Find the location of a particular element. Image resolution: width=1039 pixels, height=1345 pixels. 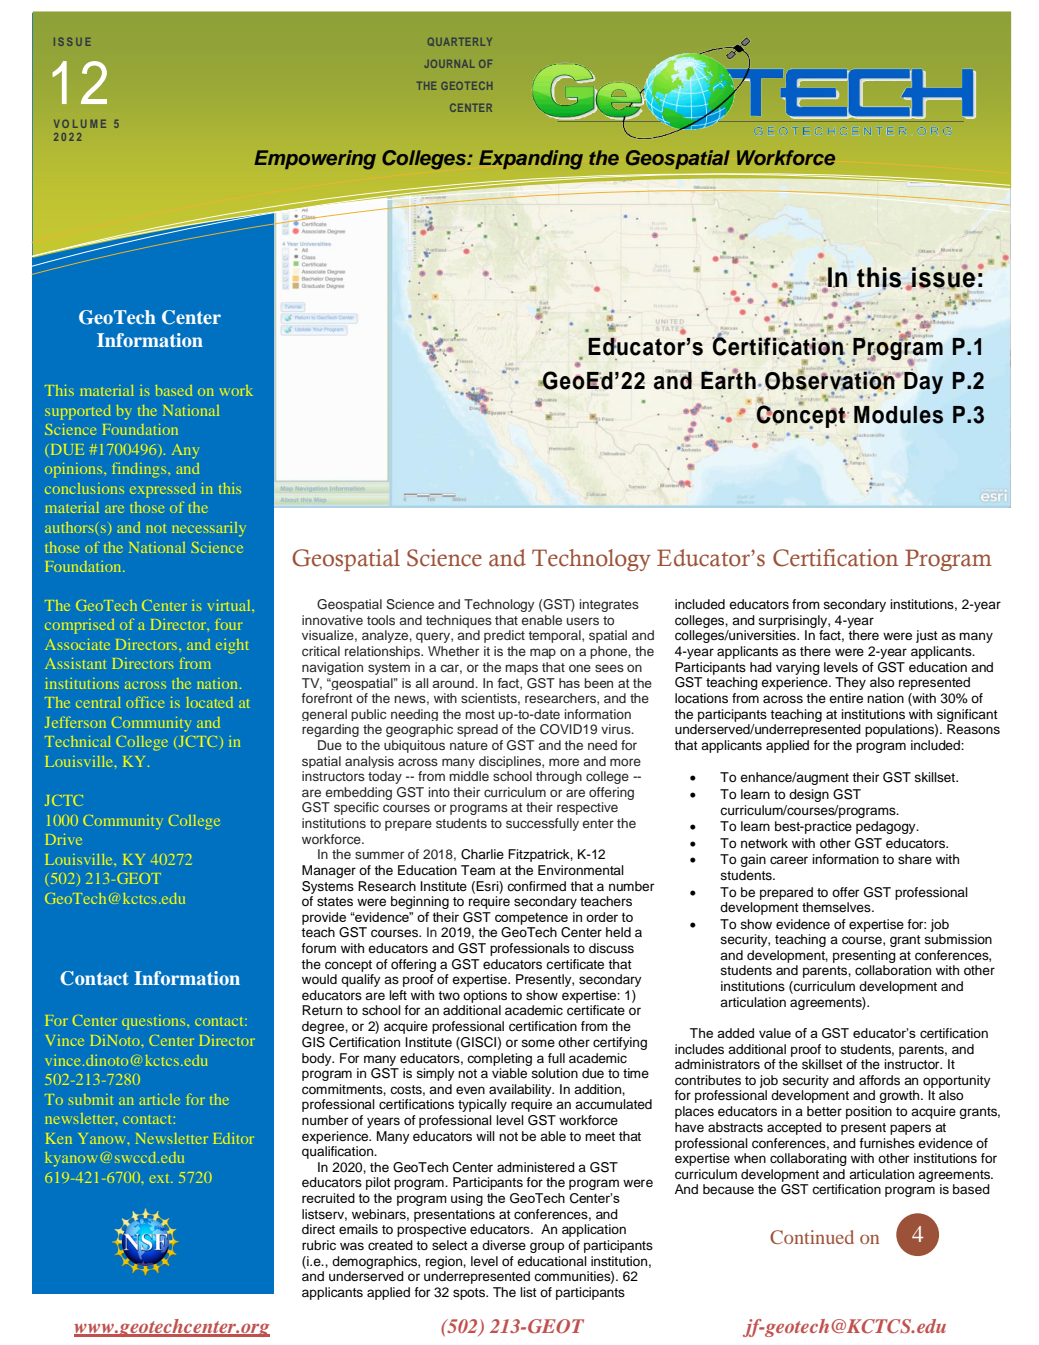

ext is located at coordinates (161, 1179).
